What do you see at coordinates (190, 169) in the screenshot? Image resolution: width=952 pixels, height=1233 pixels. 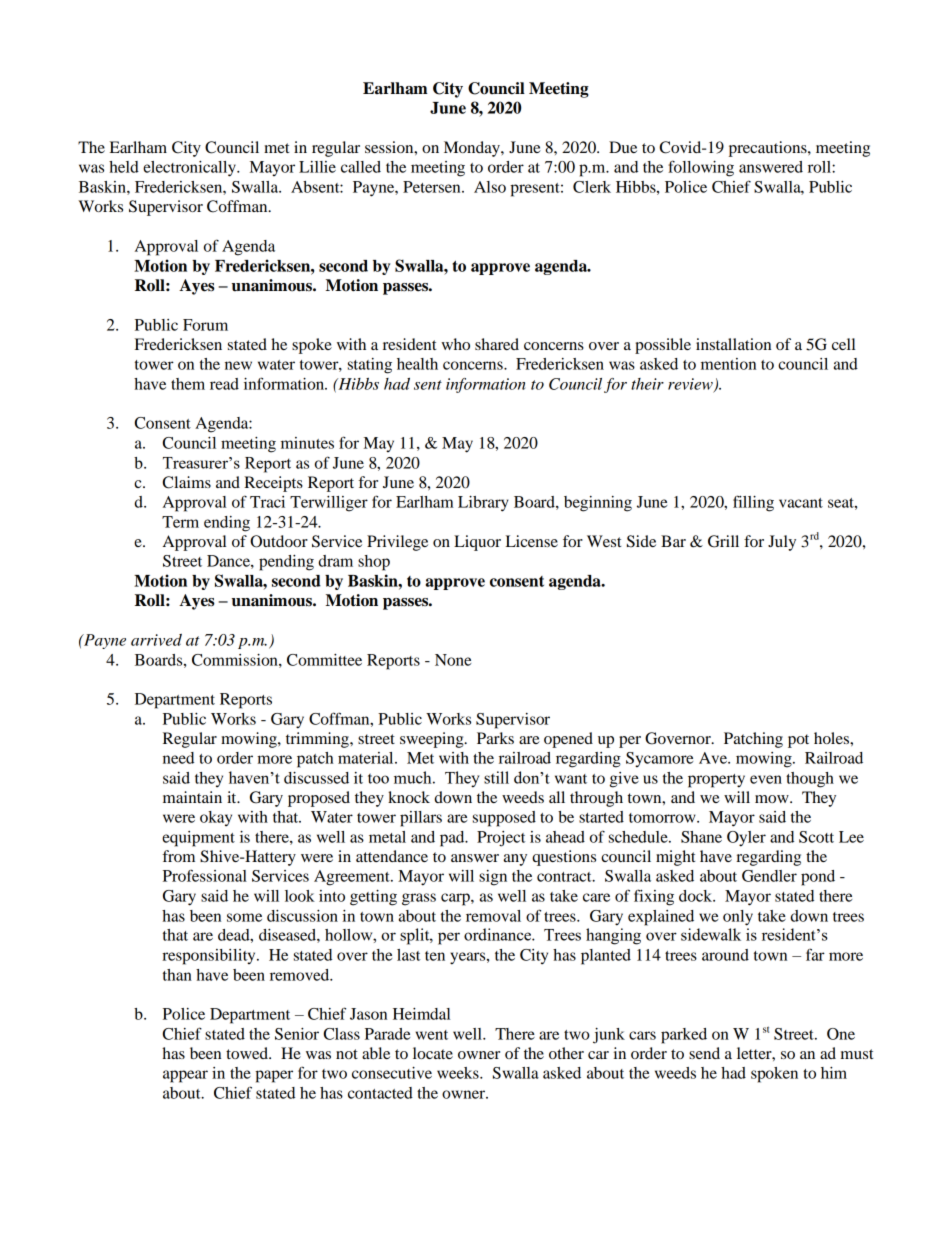 I see `electronically` at bounding box center [190, 169].
